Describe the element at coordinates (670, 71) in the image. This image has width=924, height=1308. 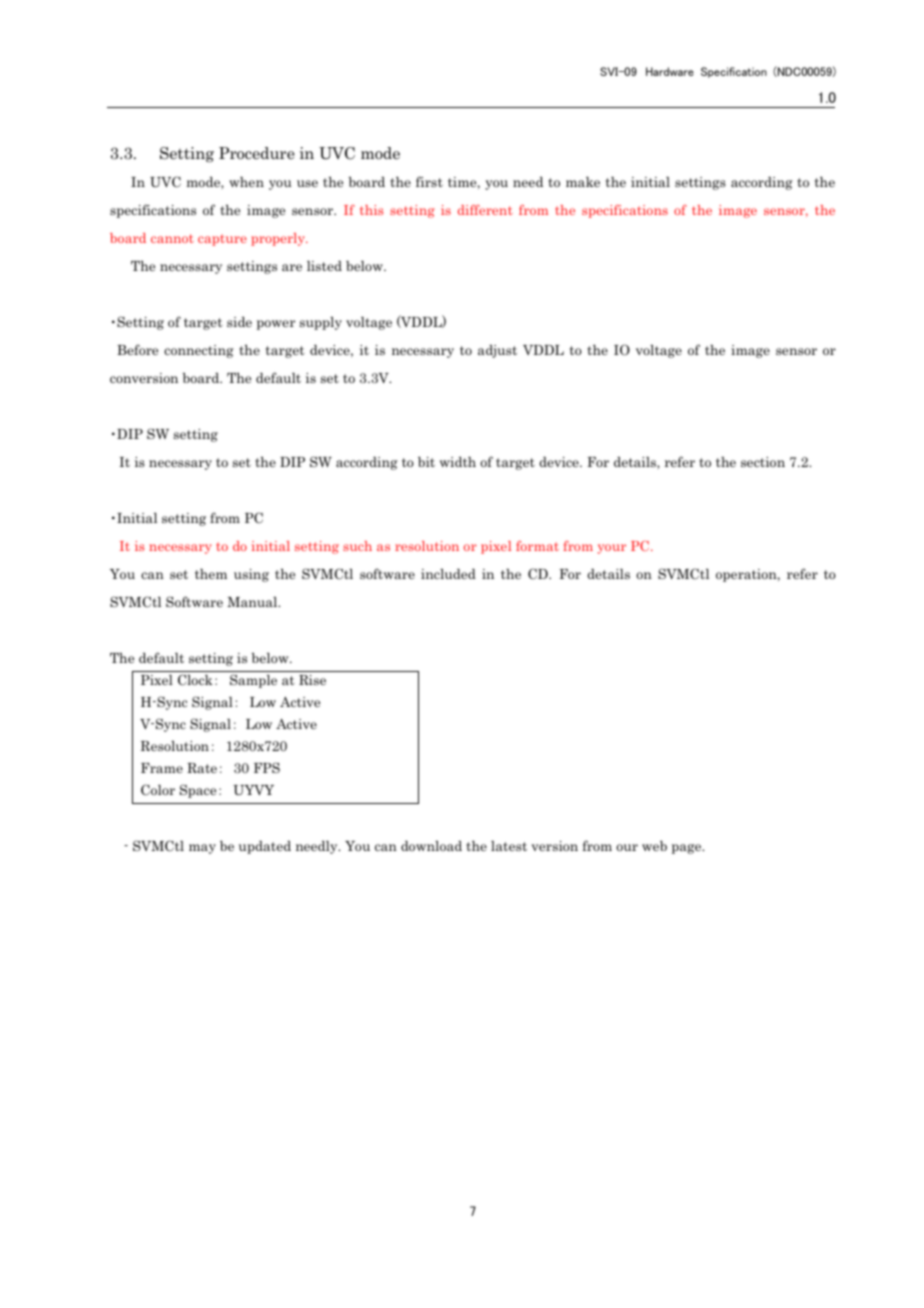
I see `Hardware` at that location.
